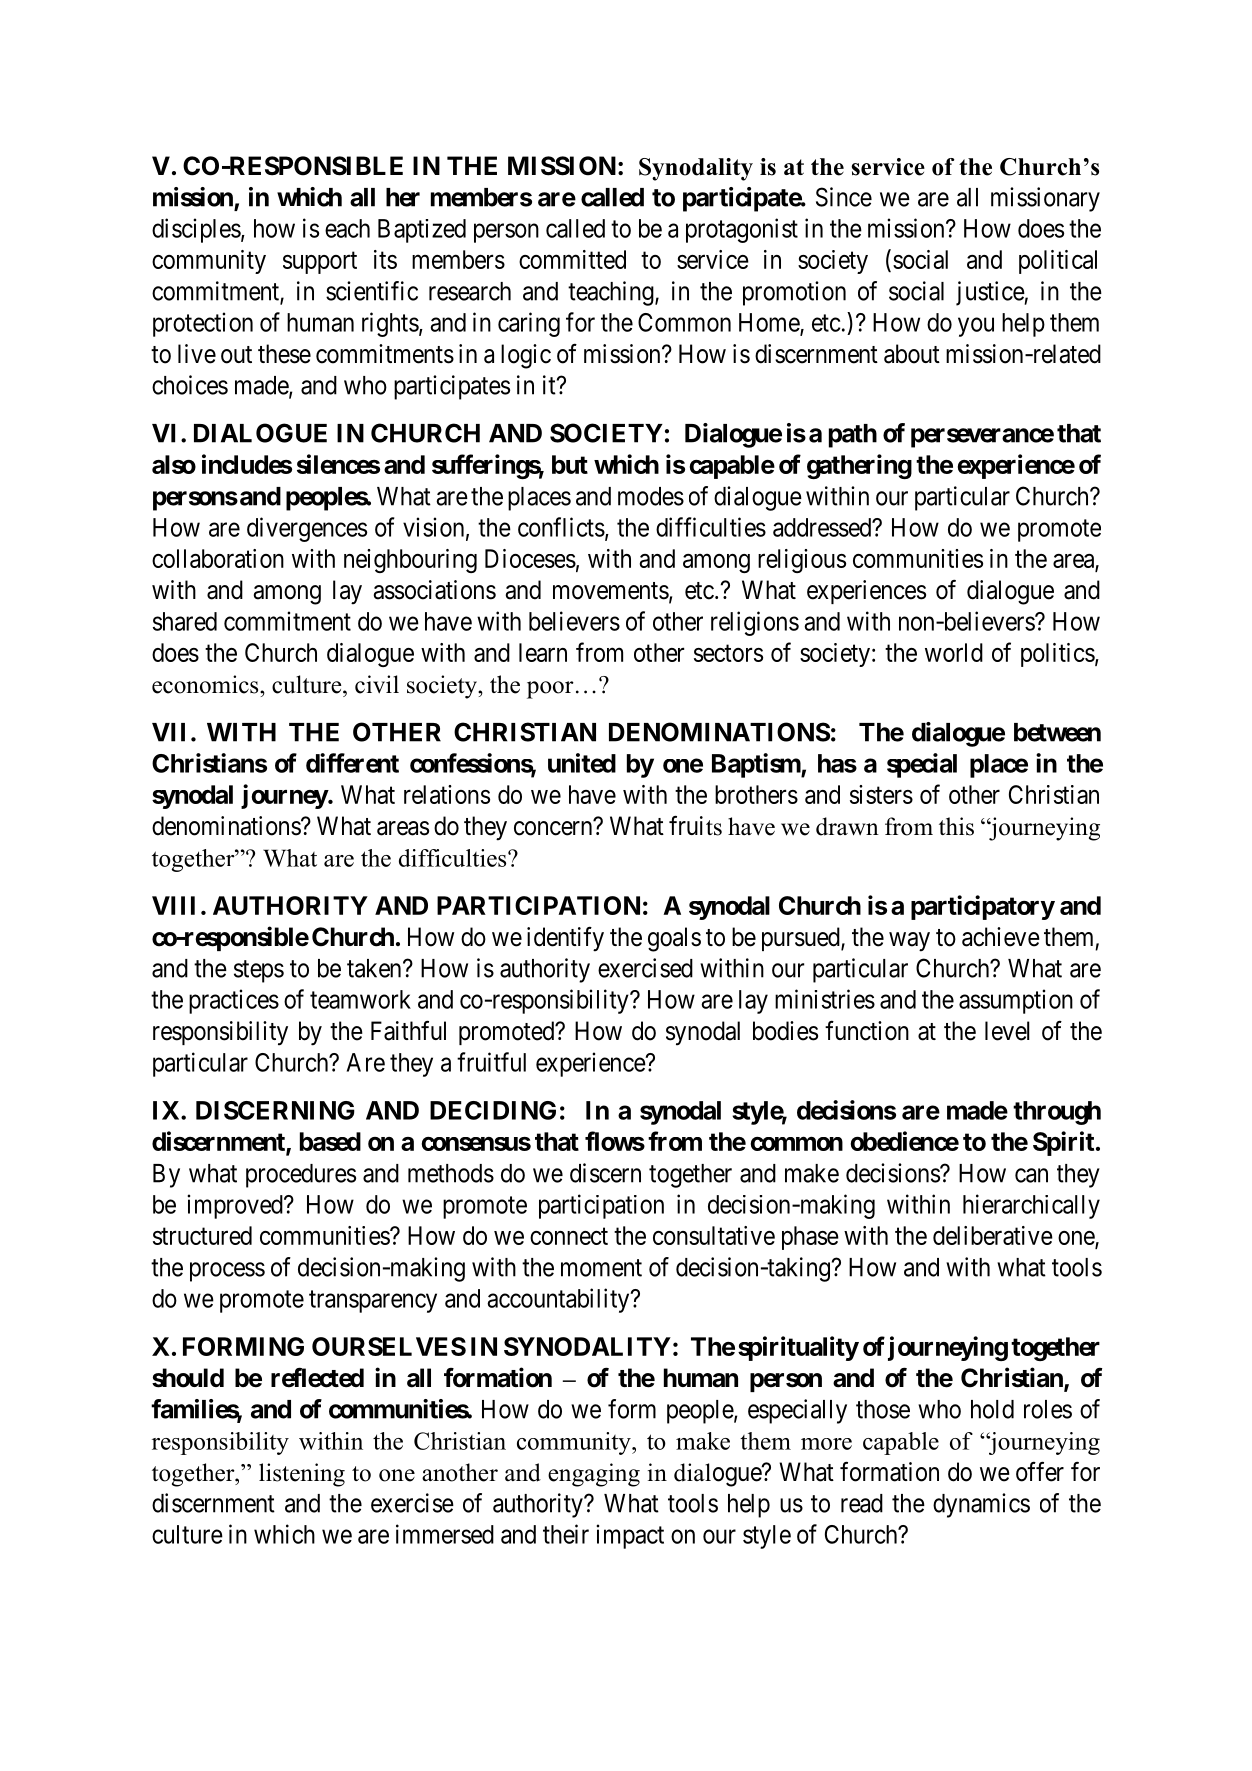  What do you see at coordinates (572, 259) in the screenshot?
I see `committed` at bounding box center [572, 259].
